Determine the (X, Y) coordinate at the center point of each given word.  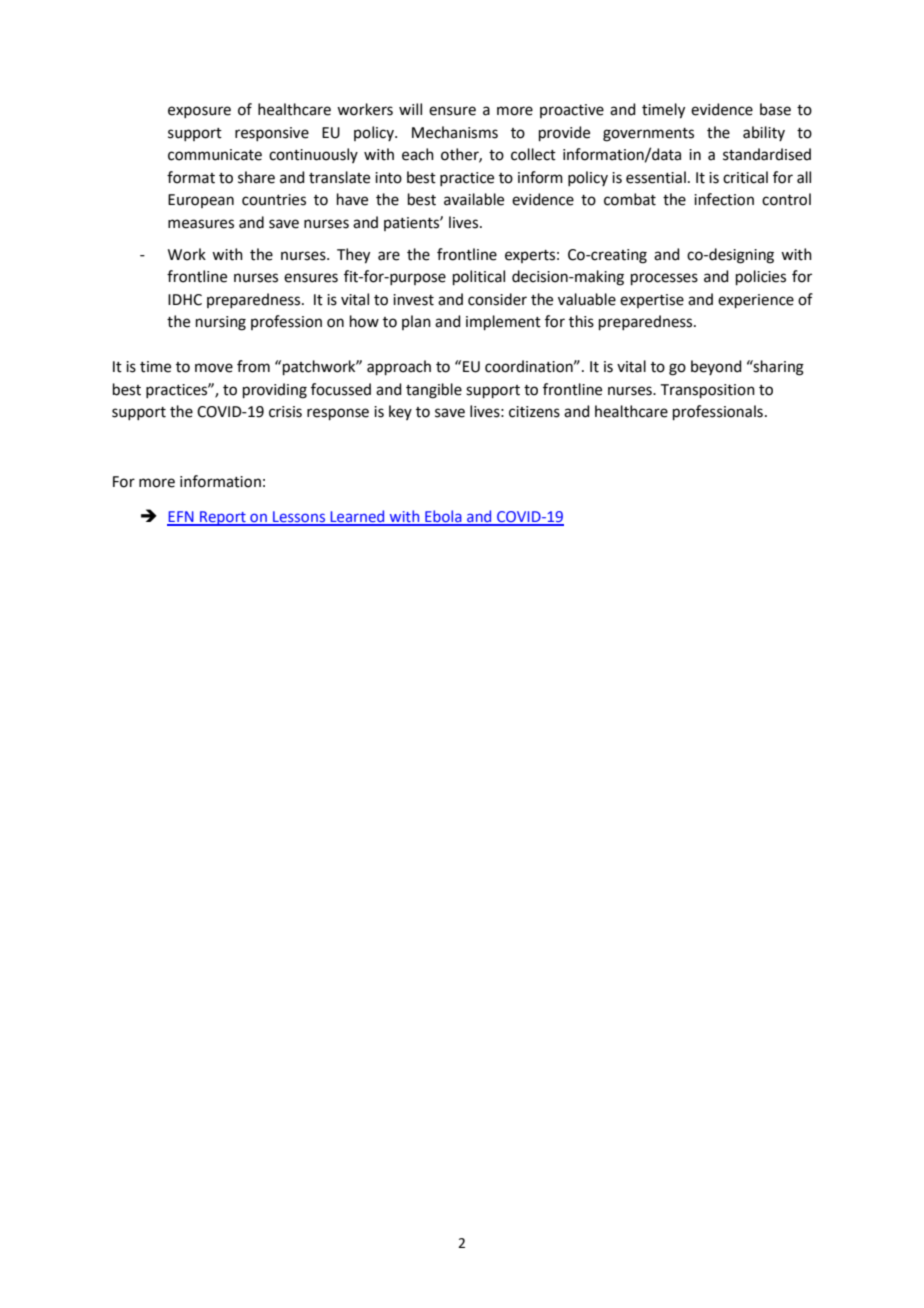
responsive (272, 134)
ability (764, 133)
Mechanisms (455, 132)
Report (223, 518)
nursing (221, 323)
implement (503, 322)
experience (756, 301)
